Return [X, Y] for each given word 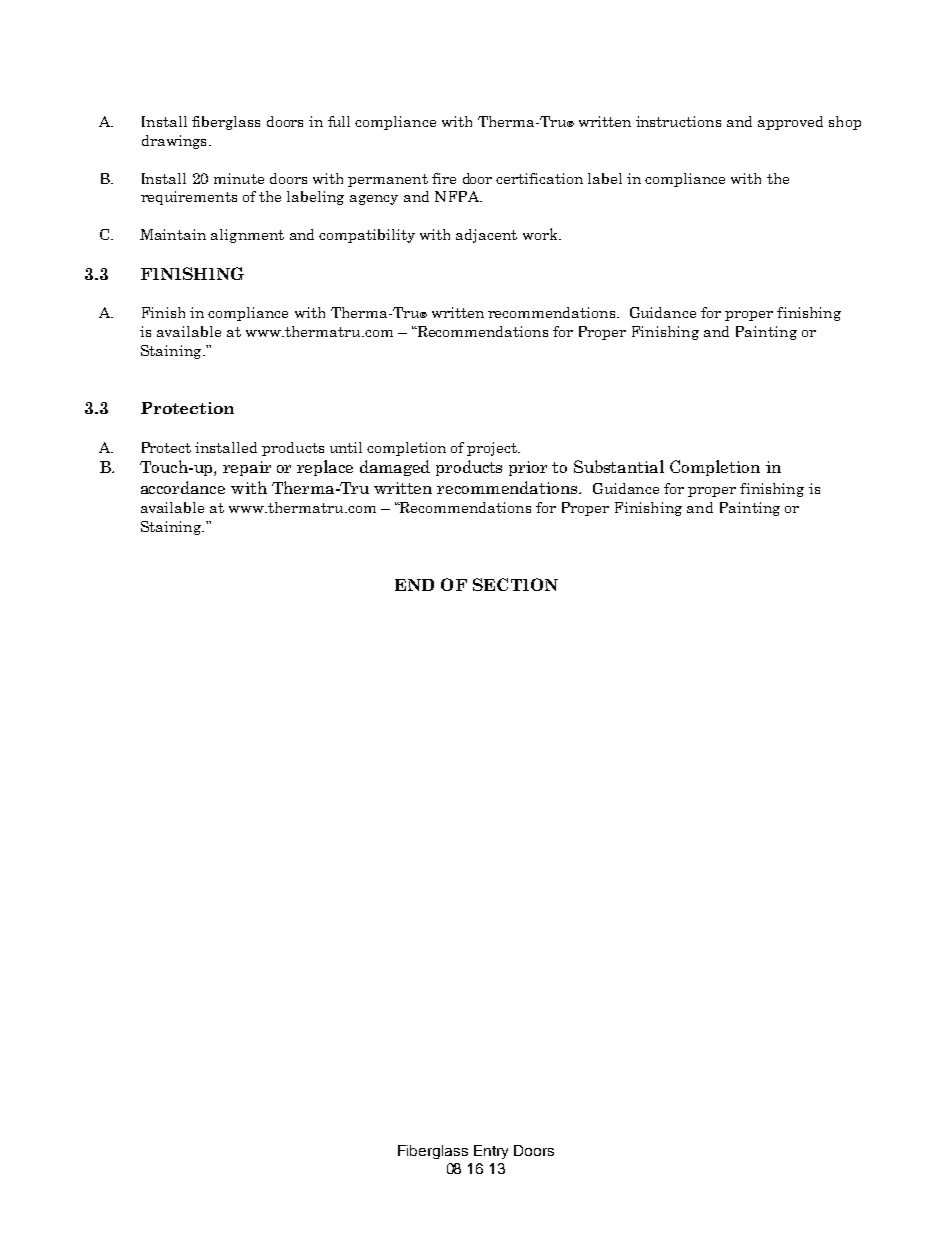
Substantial [619, 466]
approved [790, 123]
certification [539, 178]
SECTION [515, 584]
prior [528, 468]
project [493, 449]
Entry [491, 1152]
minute [239, 178]
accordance [183, 487]
